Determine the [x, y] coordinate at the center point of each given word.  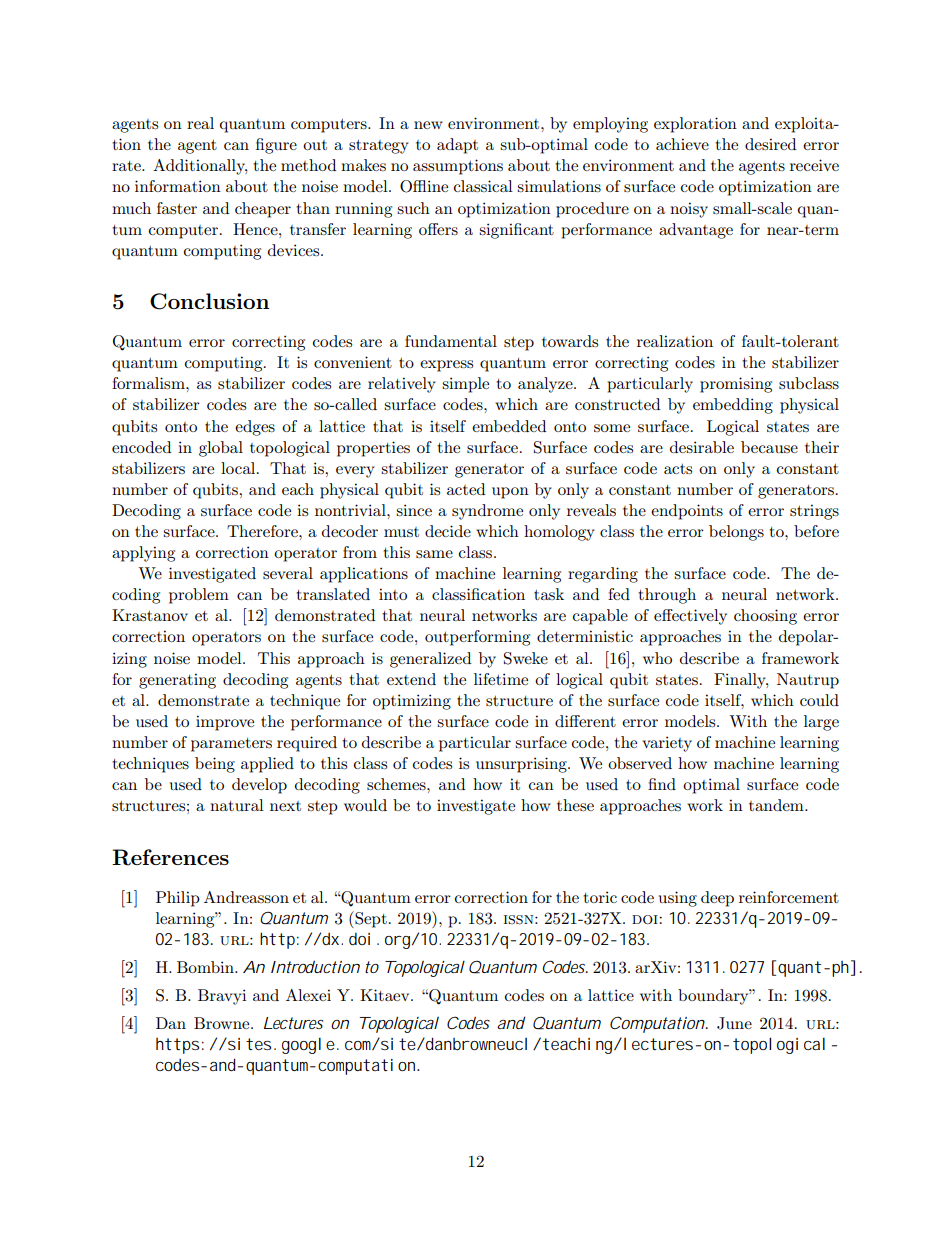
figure [276, 146]
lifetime [501, 679]
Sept [370, 919]
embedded [509, 426]
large [821, 723]
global [221, 449]
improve [225, 723]
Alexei [308, 995]
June [734, 1023]
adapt [457, 146]
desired [770, 144]
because [769, 447]
